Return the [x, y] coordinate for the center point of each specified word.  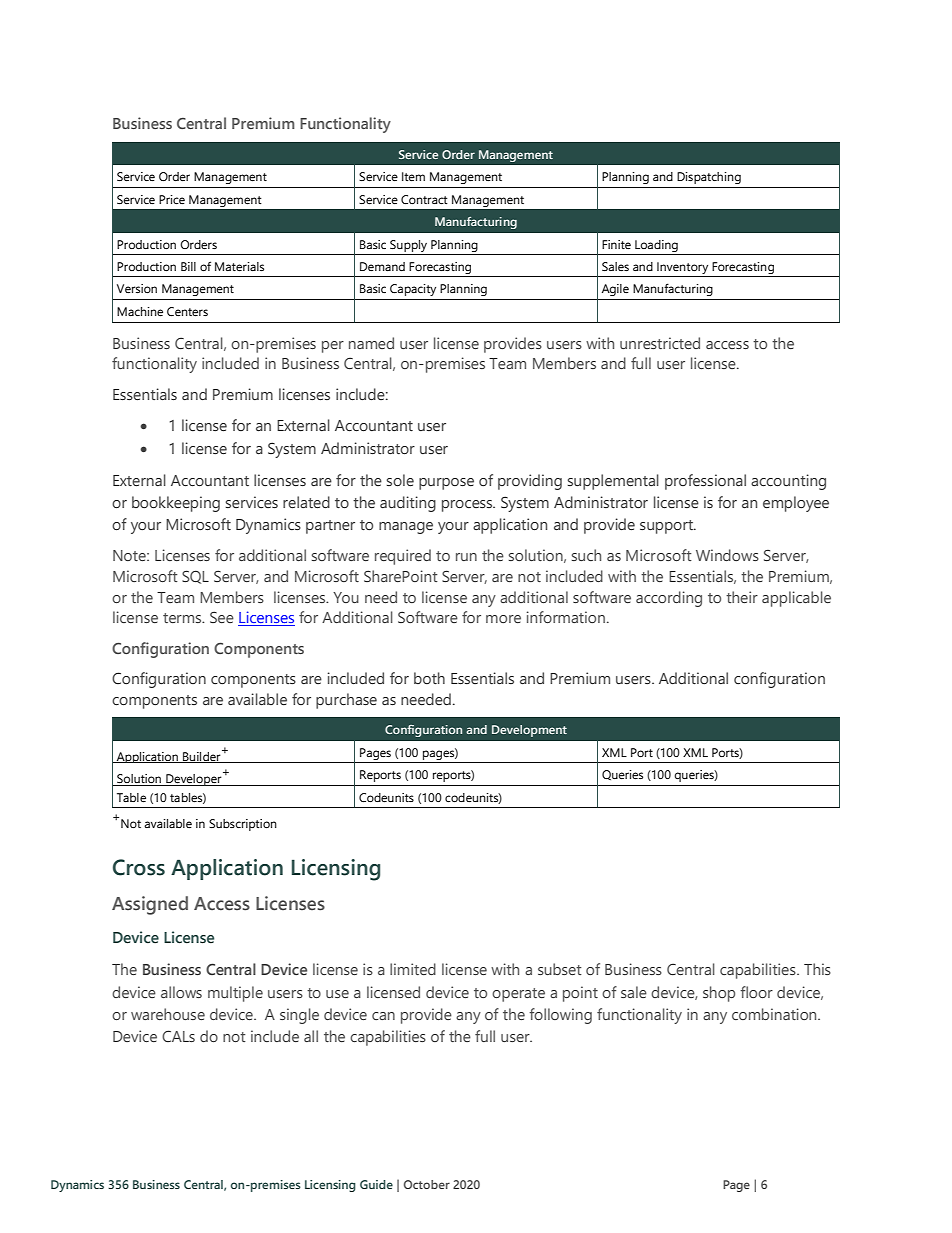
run [466, 557]
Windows [727, 555]
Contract [424, 199]
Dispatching [709, 178]
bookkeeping [176, 504]
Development [529, 731]
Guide [376, 1184]
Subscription [243, 825]
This [817, 969]
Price [172, 199]
